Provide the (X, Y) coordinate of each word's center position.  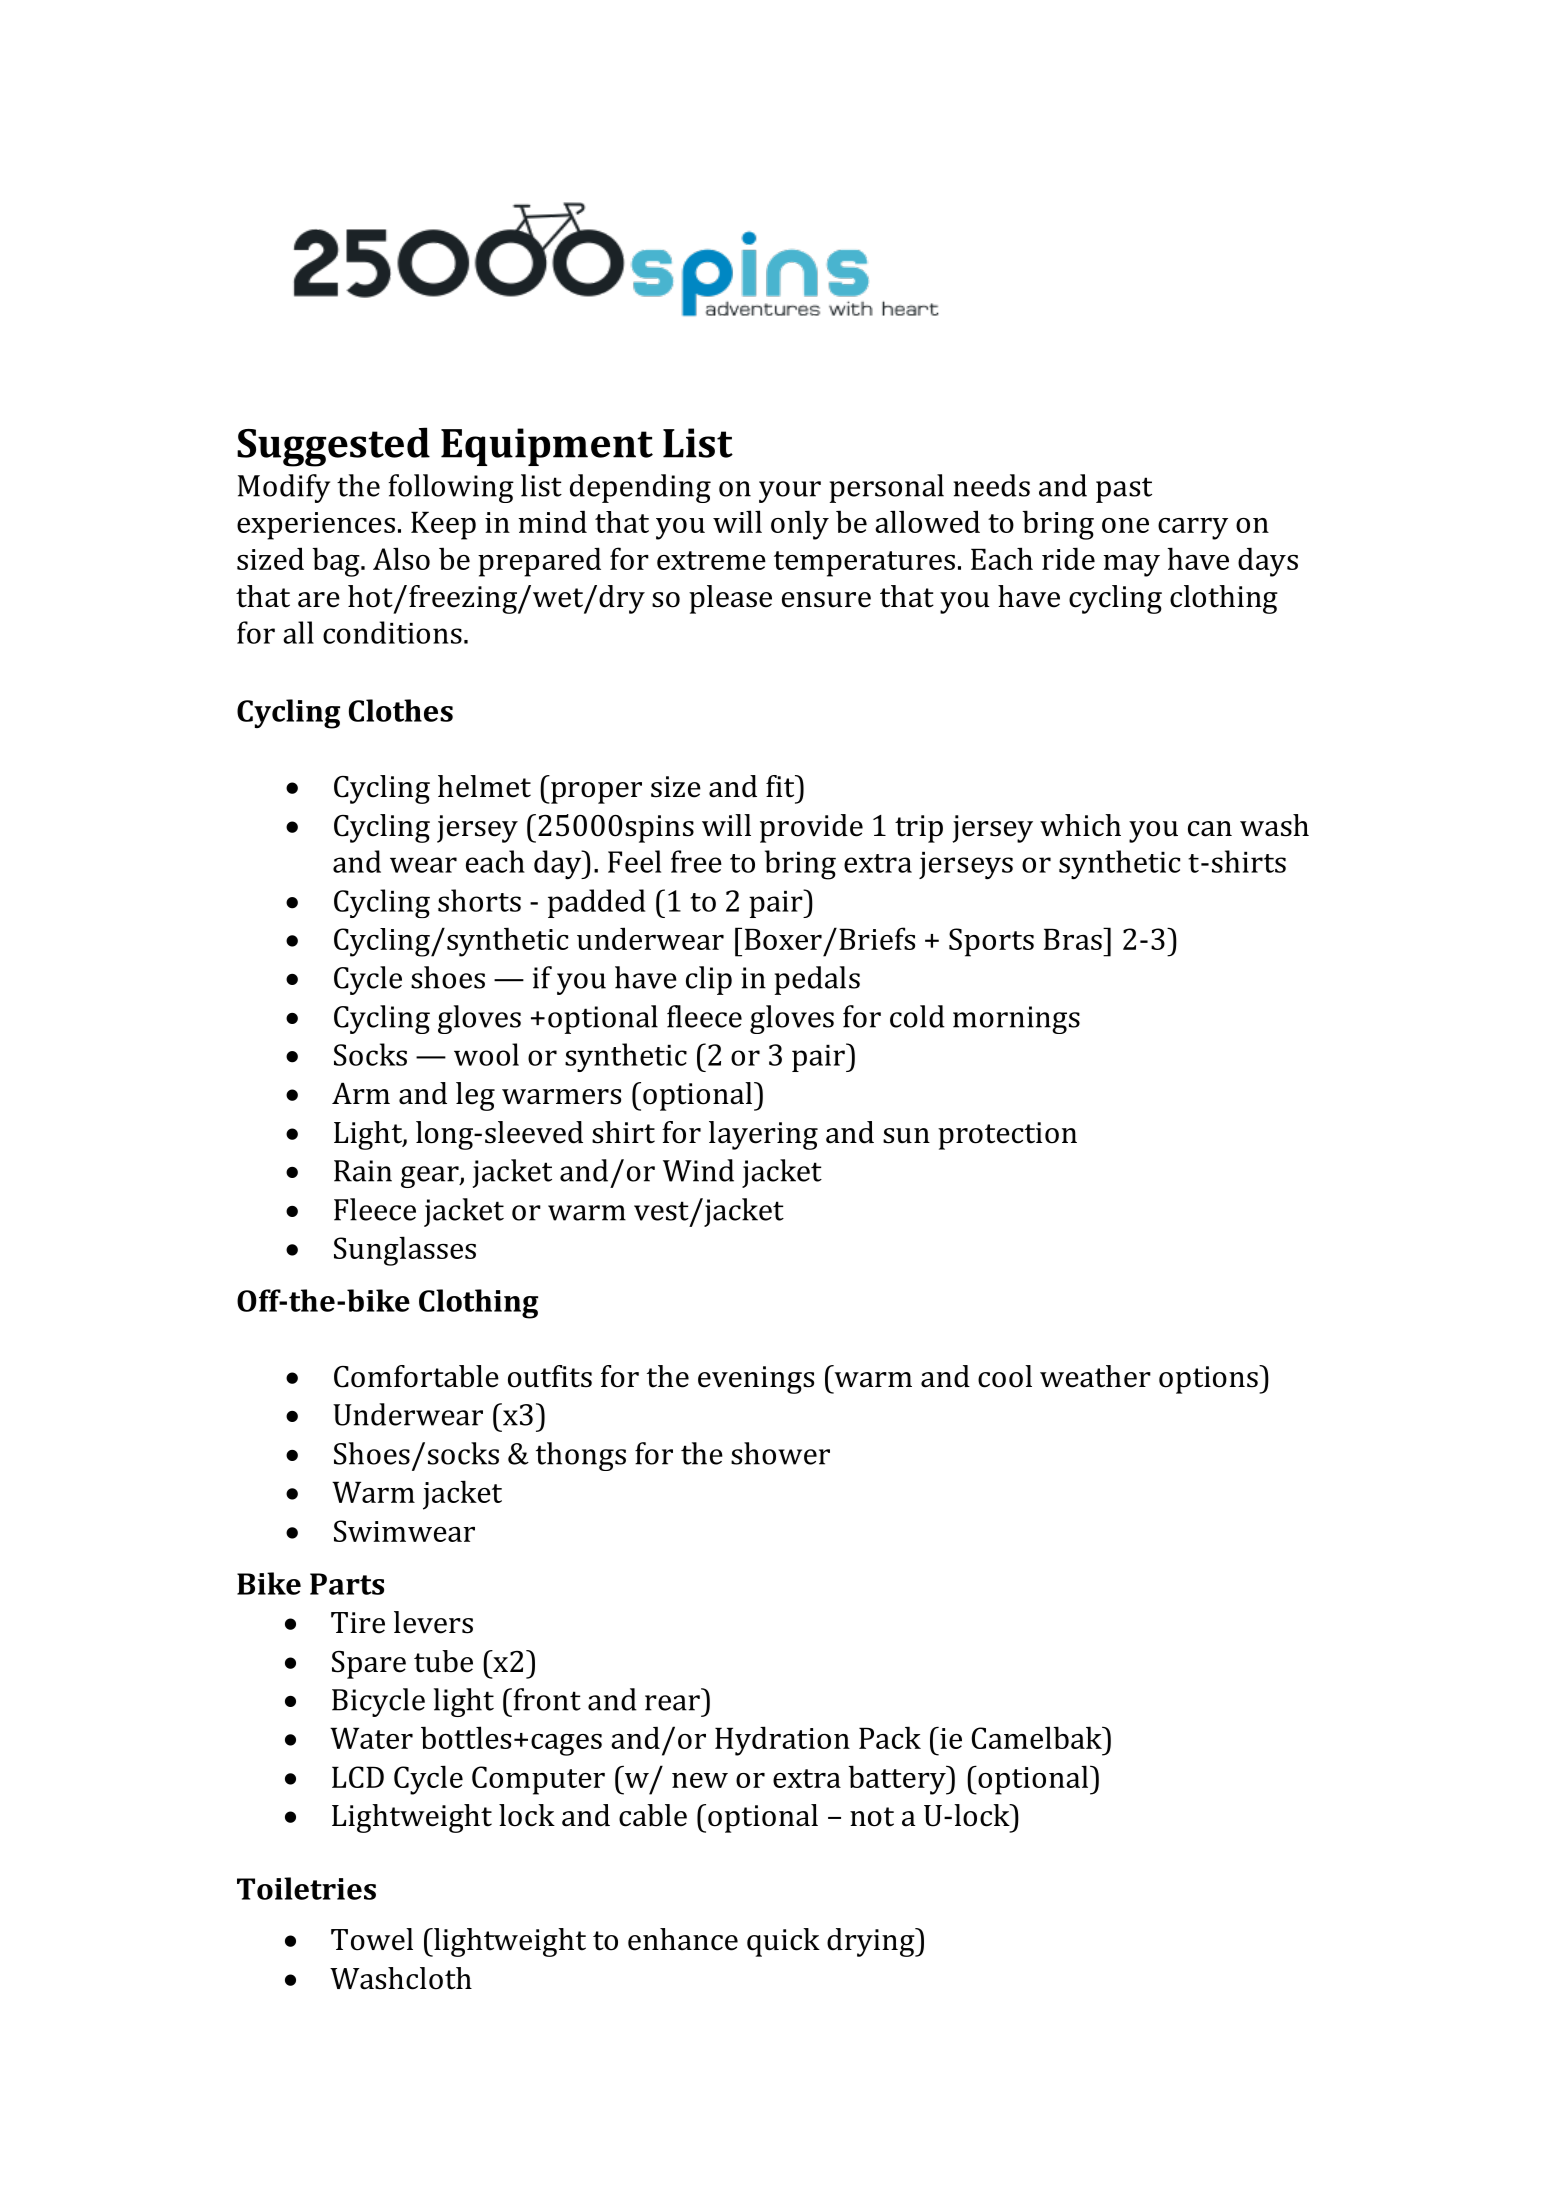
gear (431, 1177)
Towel (372, 1939)
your (790, 492)
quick (783, 1942)
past (1124, 490)
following (451, 488)
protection (1007, 1136)
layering (763, 1135)
